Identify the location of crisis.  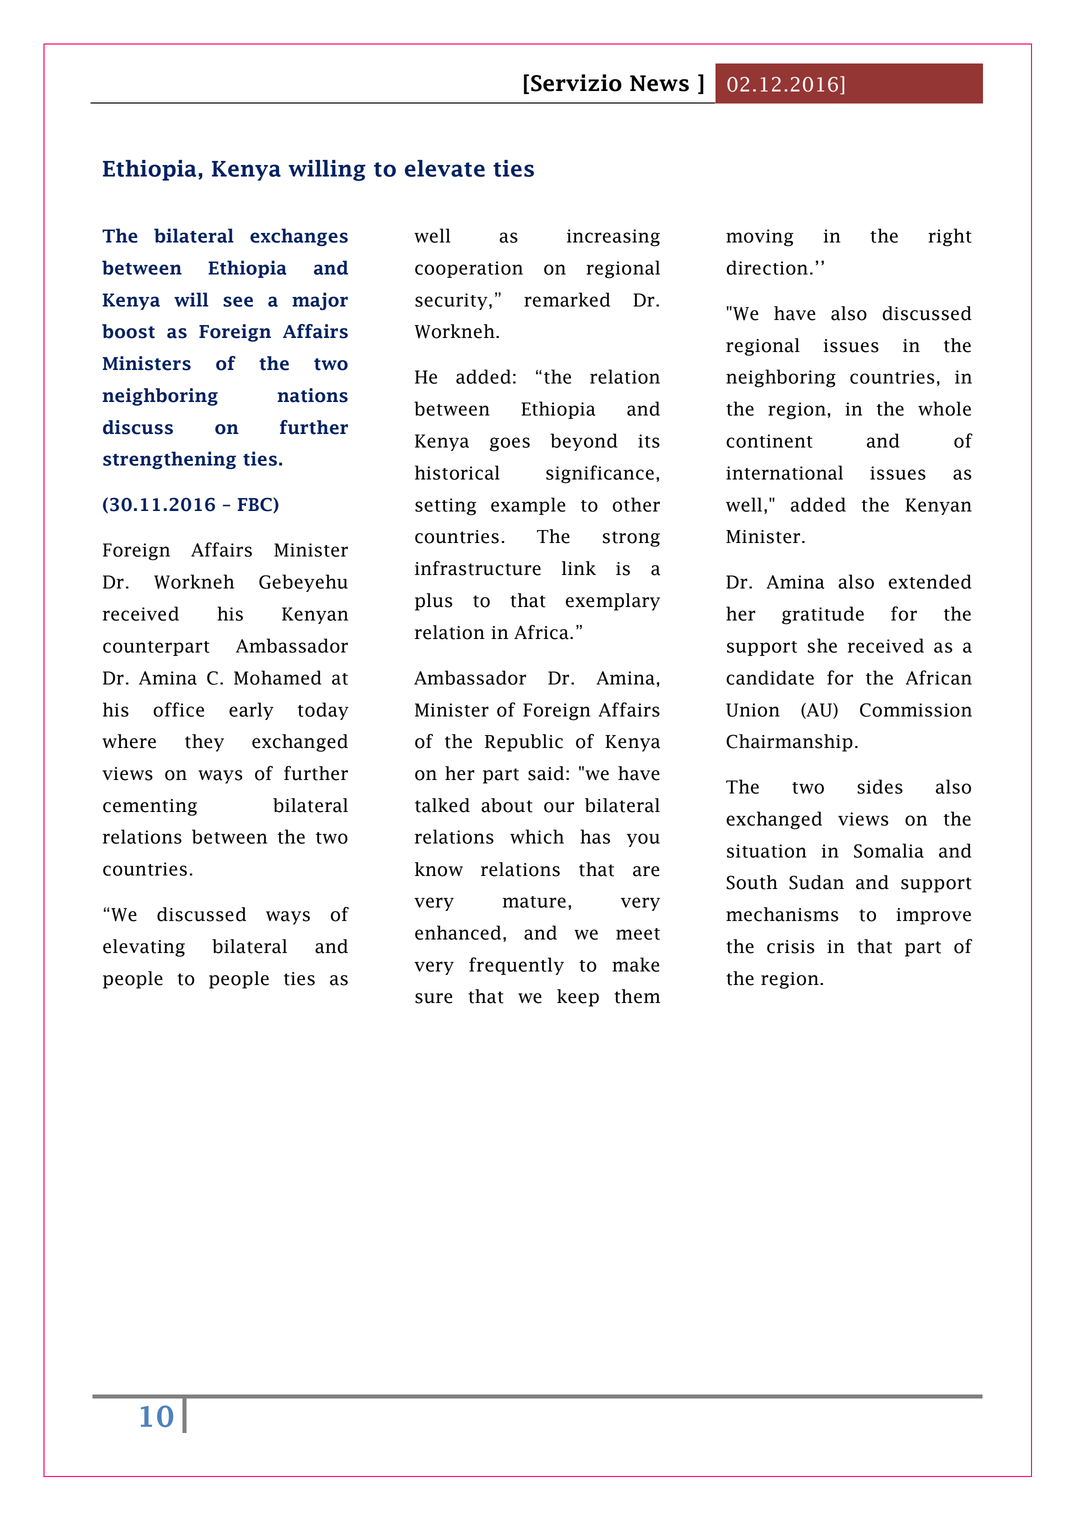
(791, 947).
